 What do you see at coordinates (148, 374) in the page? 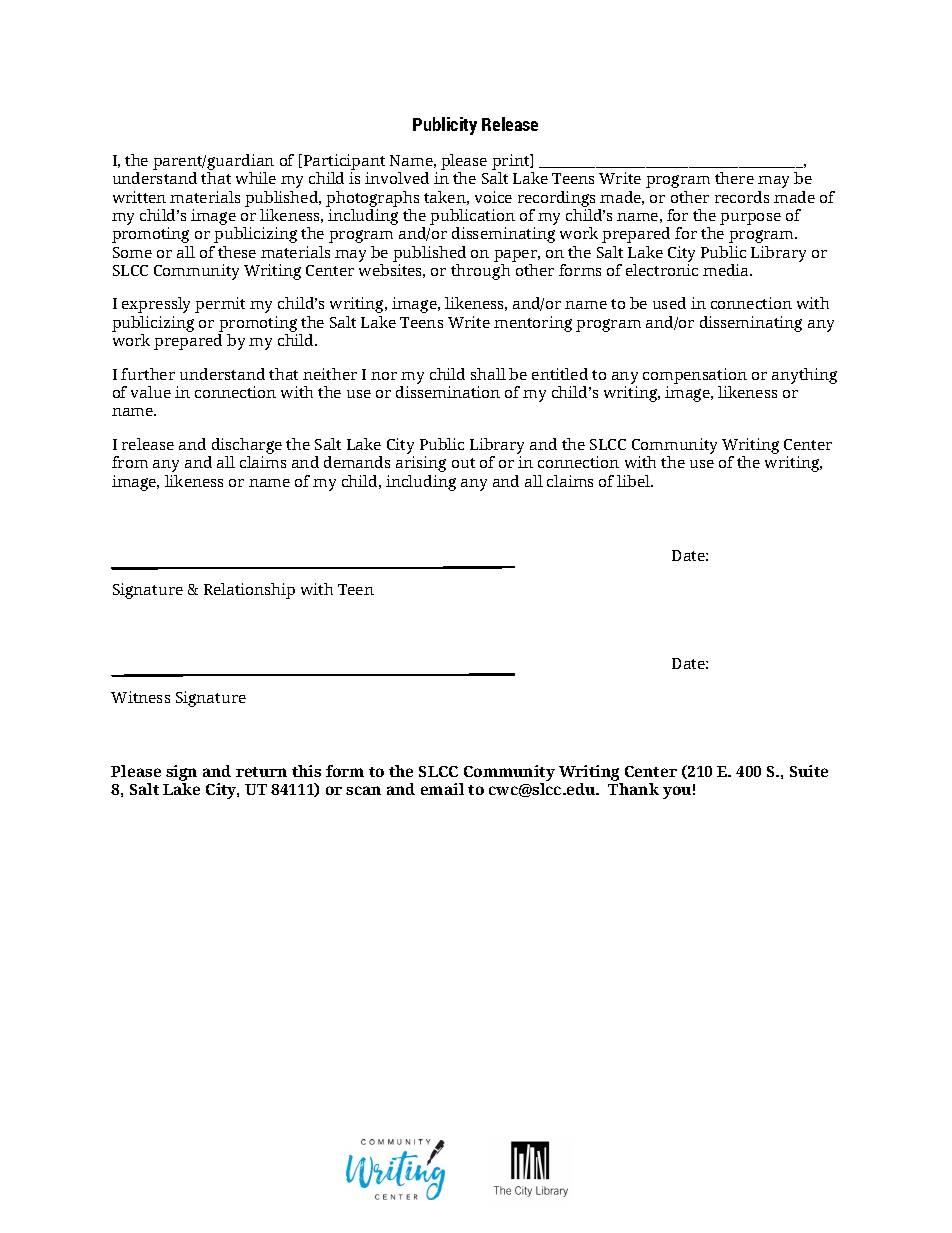
I see `further` at bounding box center [148, 374].
